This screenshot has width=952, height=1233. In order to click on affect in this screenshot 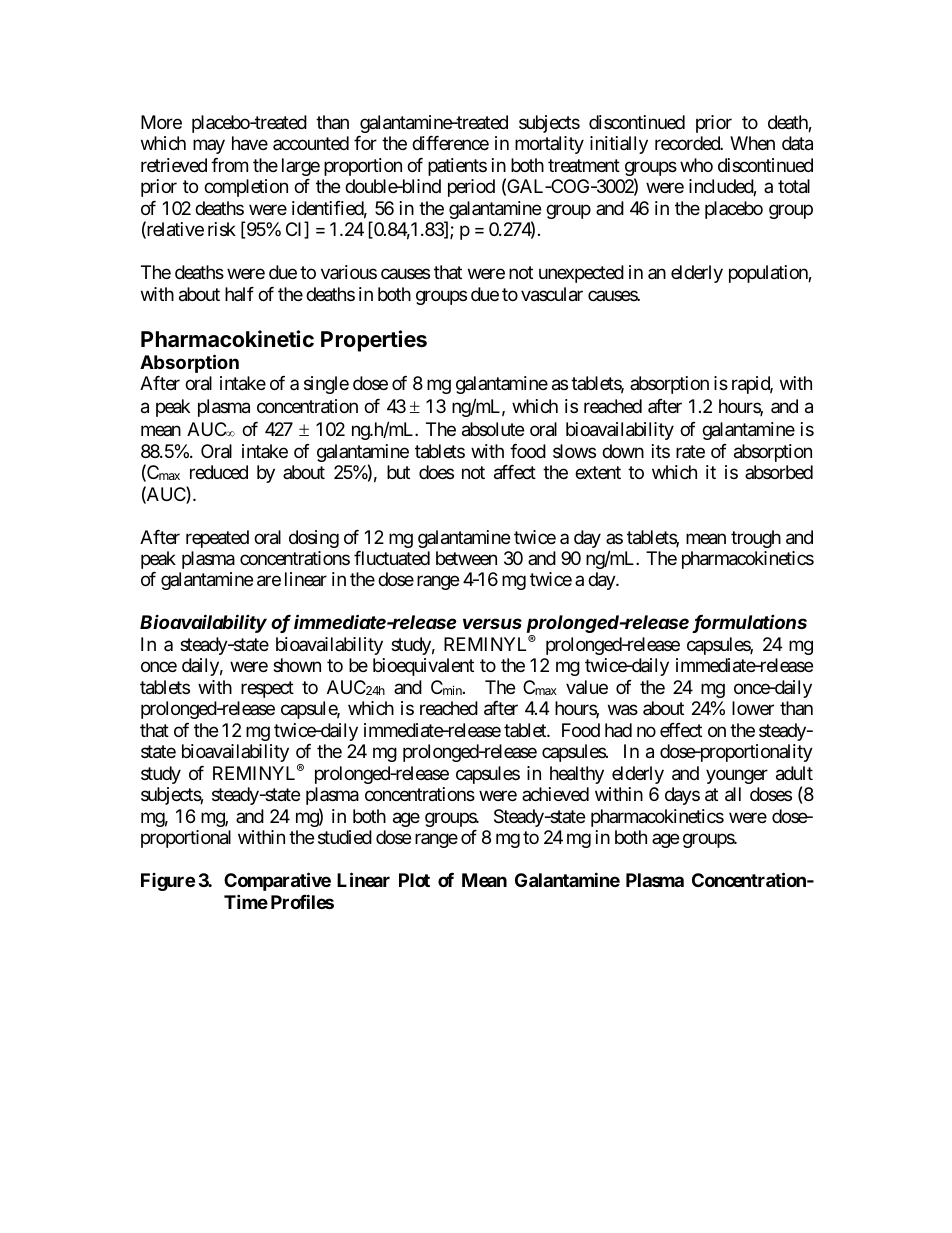, I will do `click(515, 472)`.
